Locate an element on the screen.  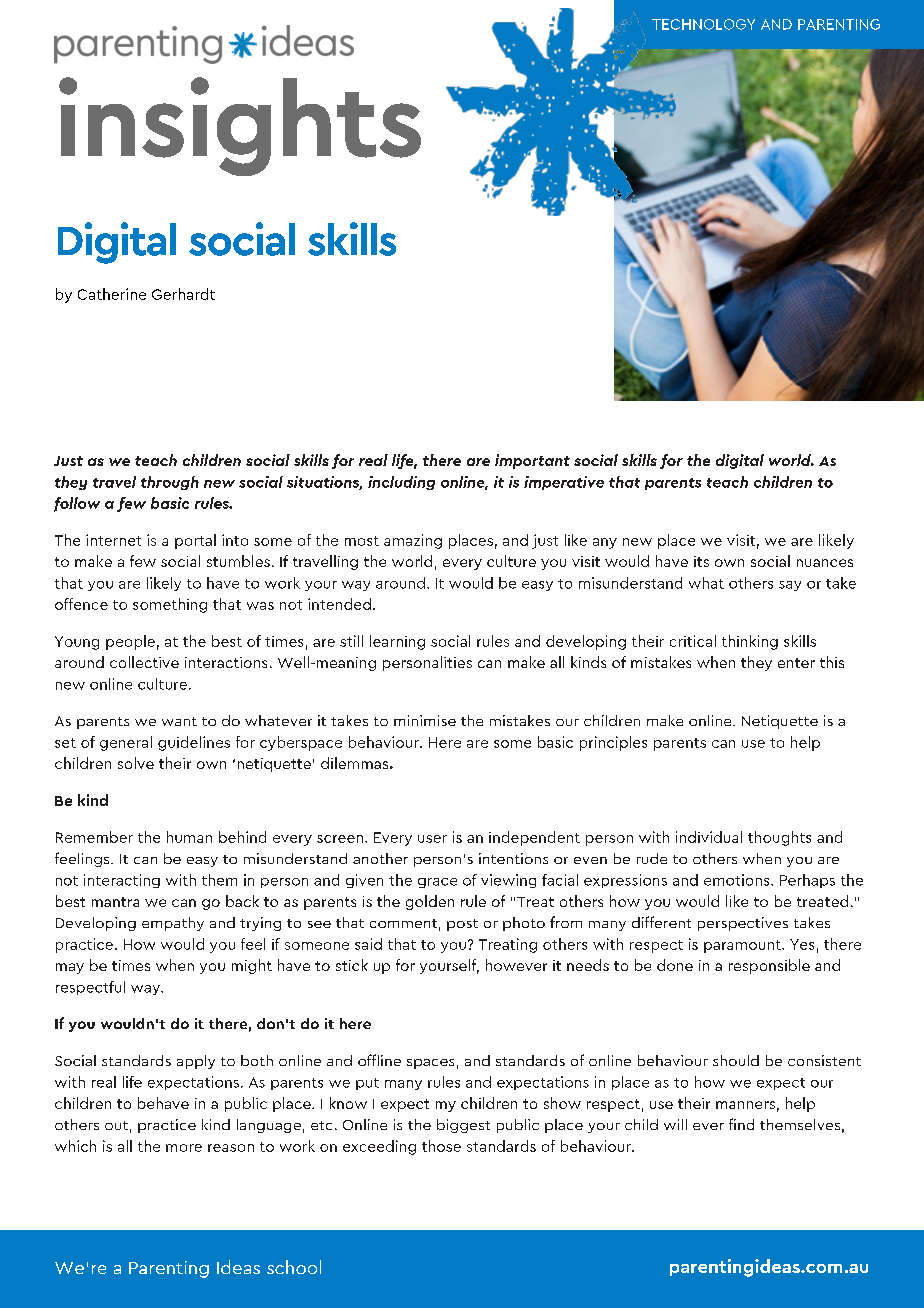
insights is located at coordinates (240, 126).
